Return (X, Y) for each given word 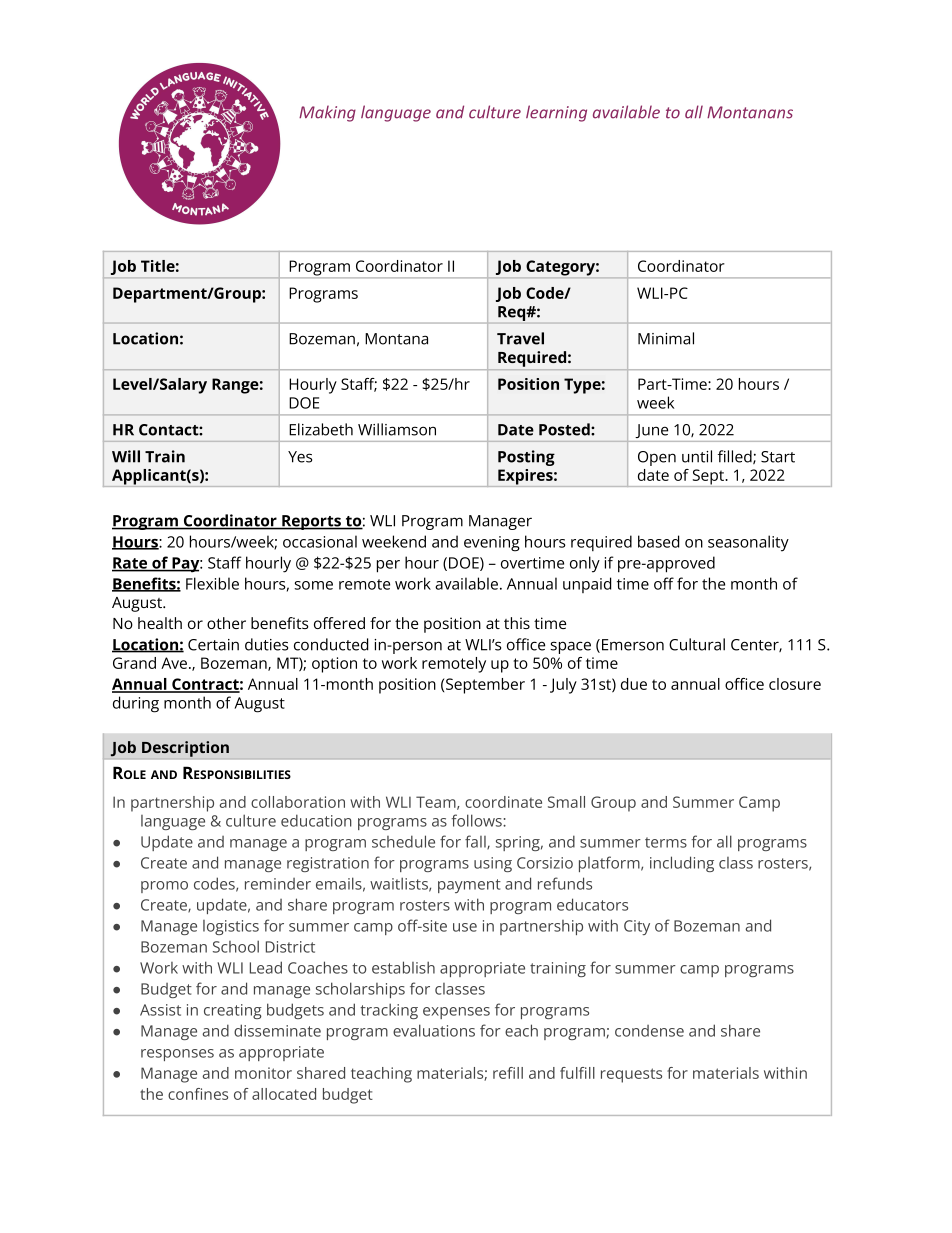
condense (649, 1031)
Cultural (697, 644)
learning (556, 113)
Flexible (212, 583)
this (517, 623)
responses (177, 1055)
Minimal (666, 338)
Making (327, 113)
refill (508, 1073)
